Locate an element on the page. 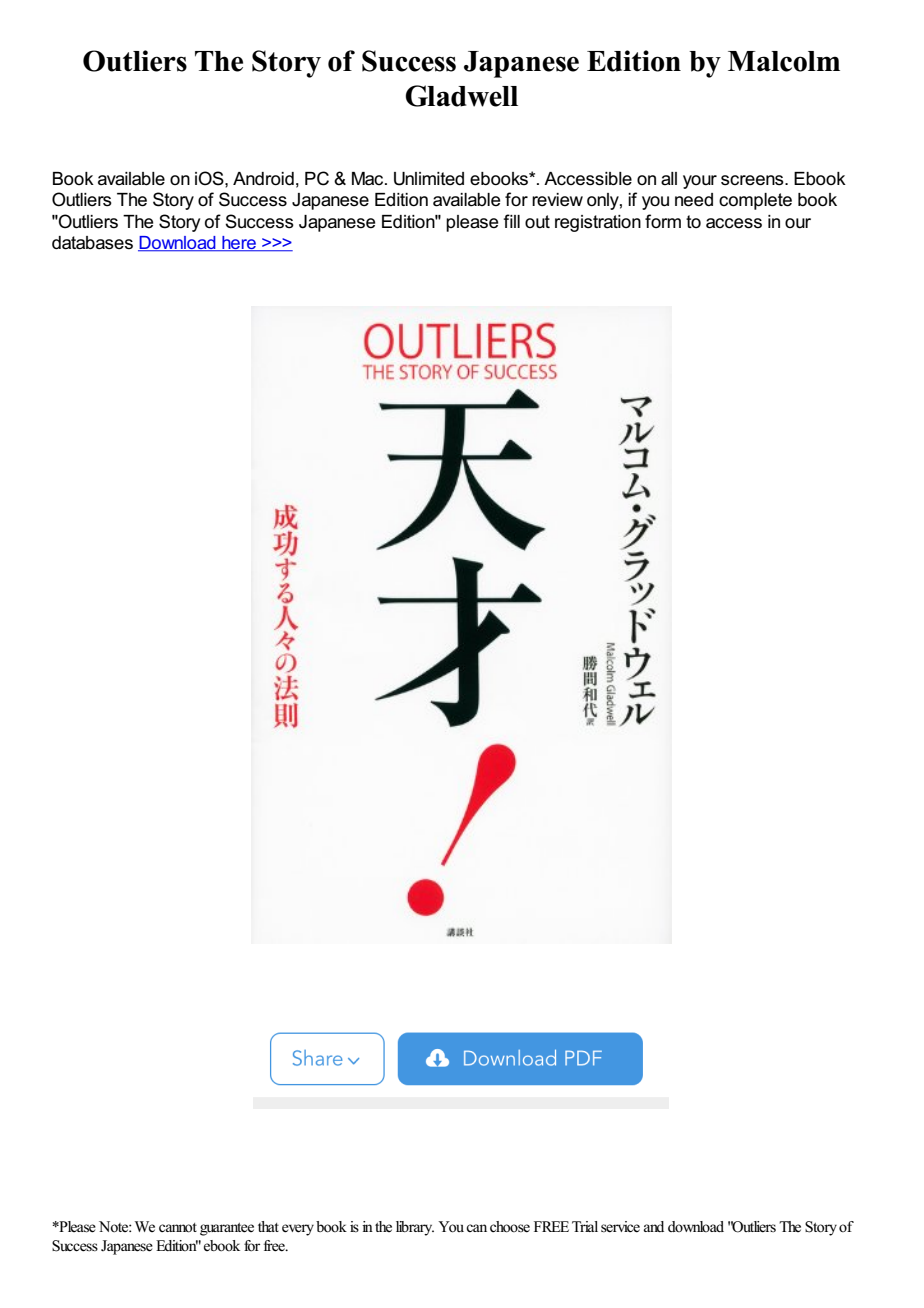  form is located at coordinates (663, 221).
